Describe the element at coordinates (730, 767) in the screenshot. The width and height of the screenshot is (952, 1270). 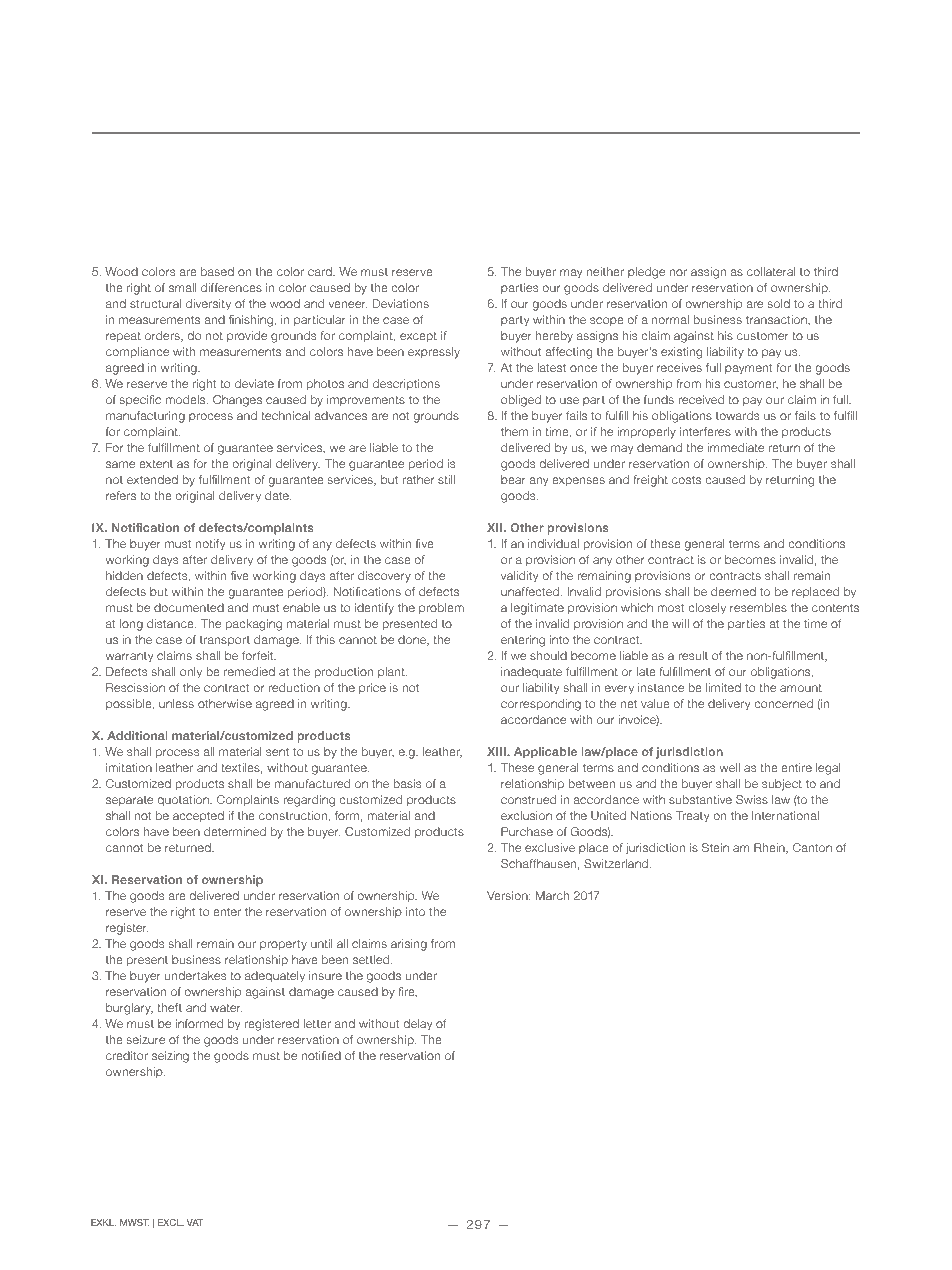
I see `well` at that location.
